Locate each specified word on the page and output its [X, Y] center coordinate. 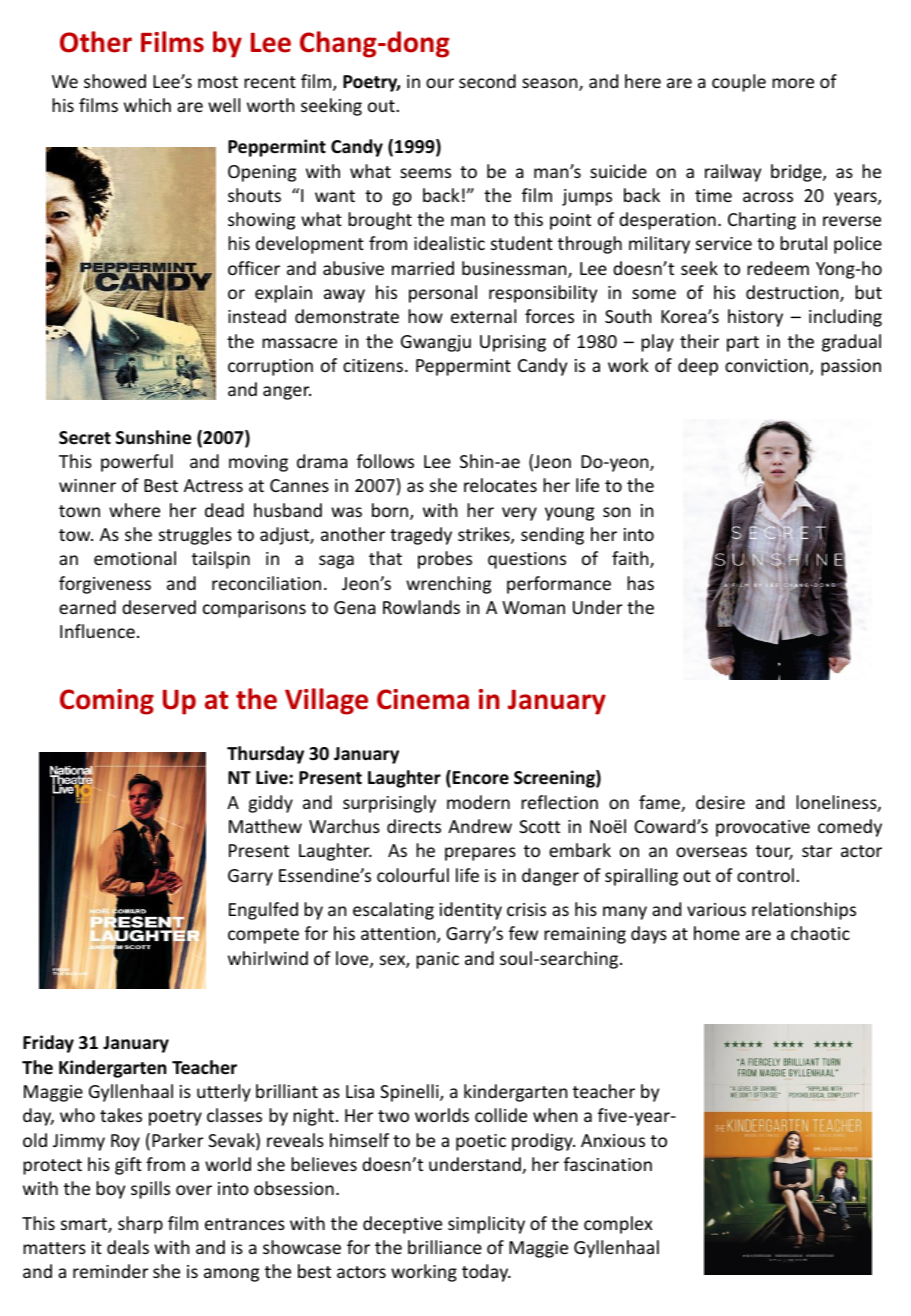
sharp [140, 1225]
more [793, 83]
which [147, 105]
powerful [137, 463]
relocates [500, 485]
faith [631, 559]
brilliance [445, 1247]
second [487, 81]
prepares [480, 854]
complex [618, 1225]
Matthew [265, 826]
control [765, 875]
